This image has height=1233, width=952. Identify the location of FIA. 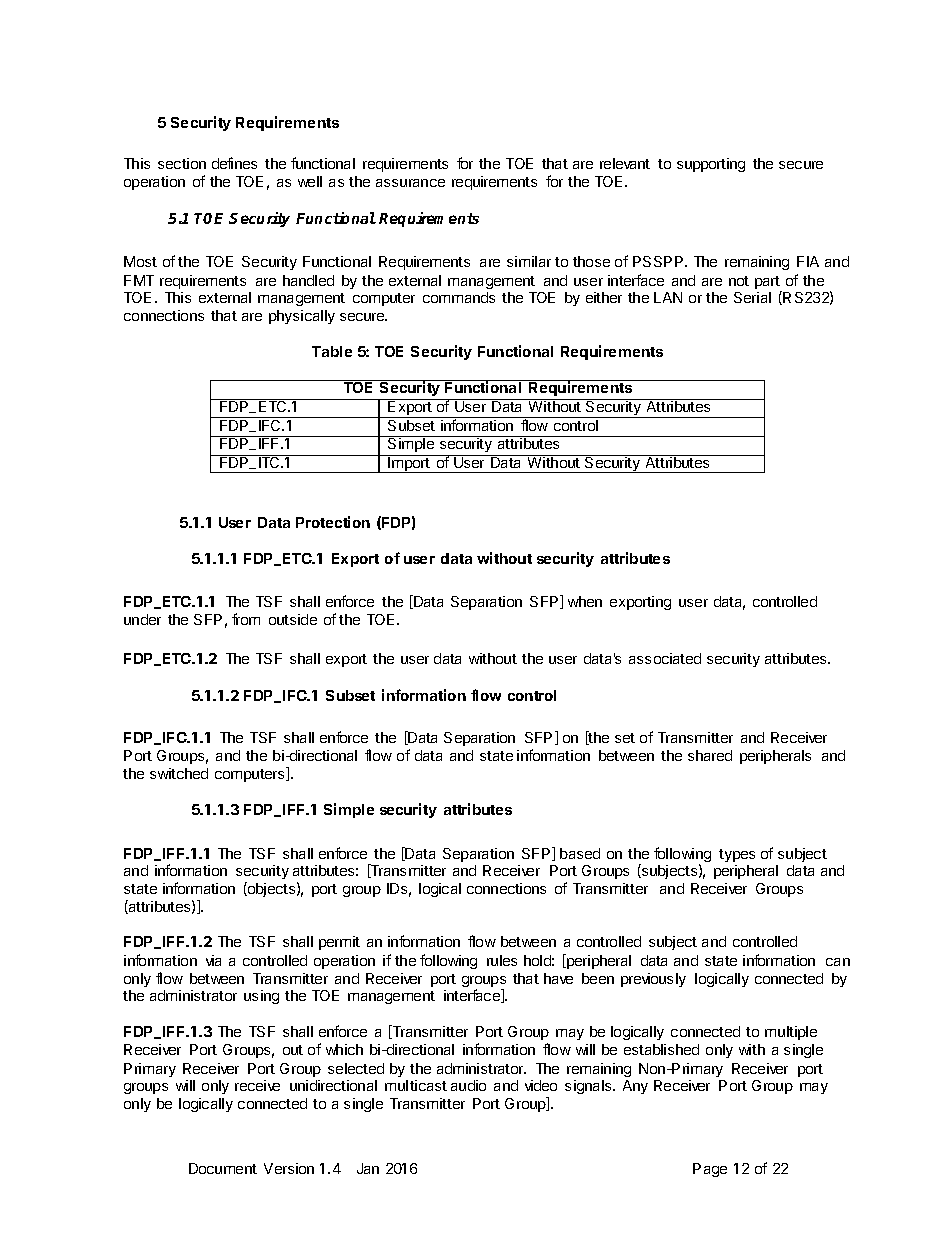
(808, 261).
